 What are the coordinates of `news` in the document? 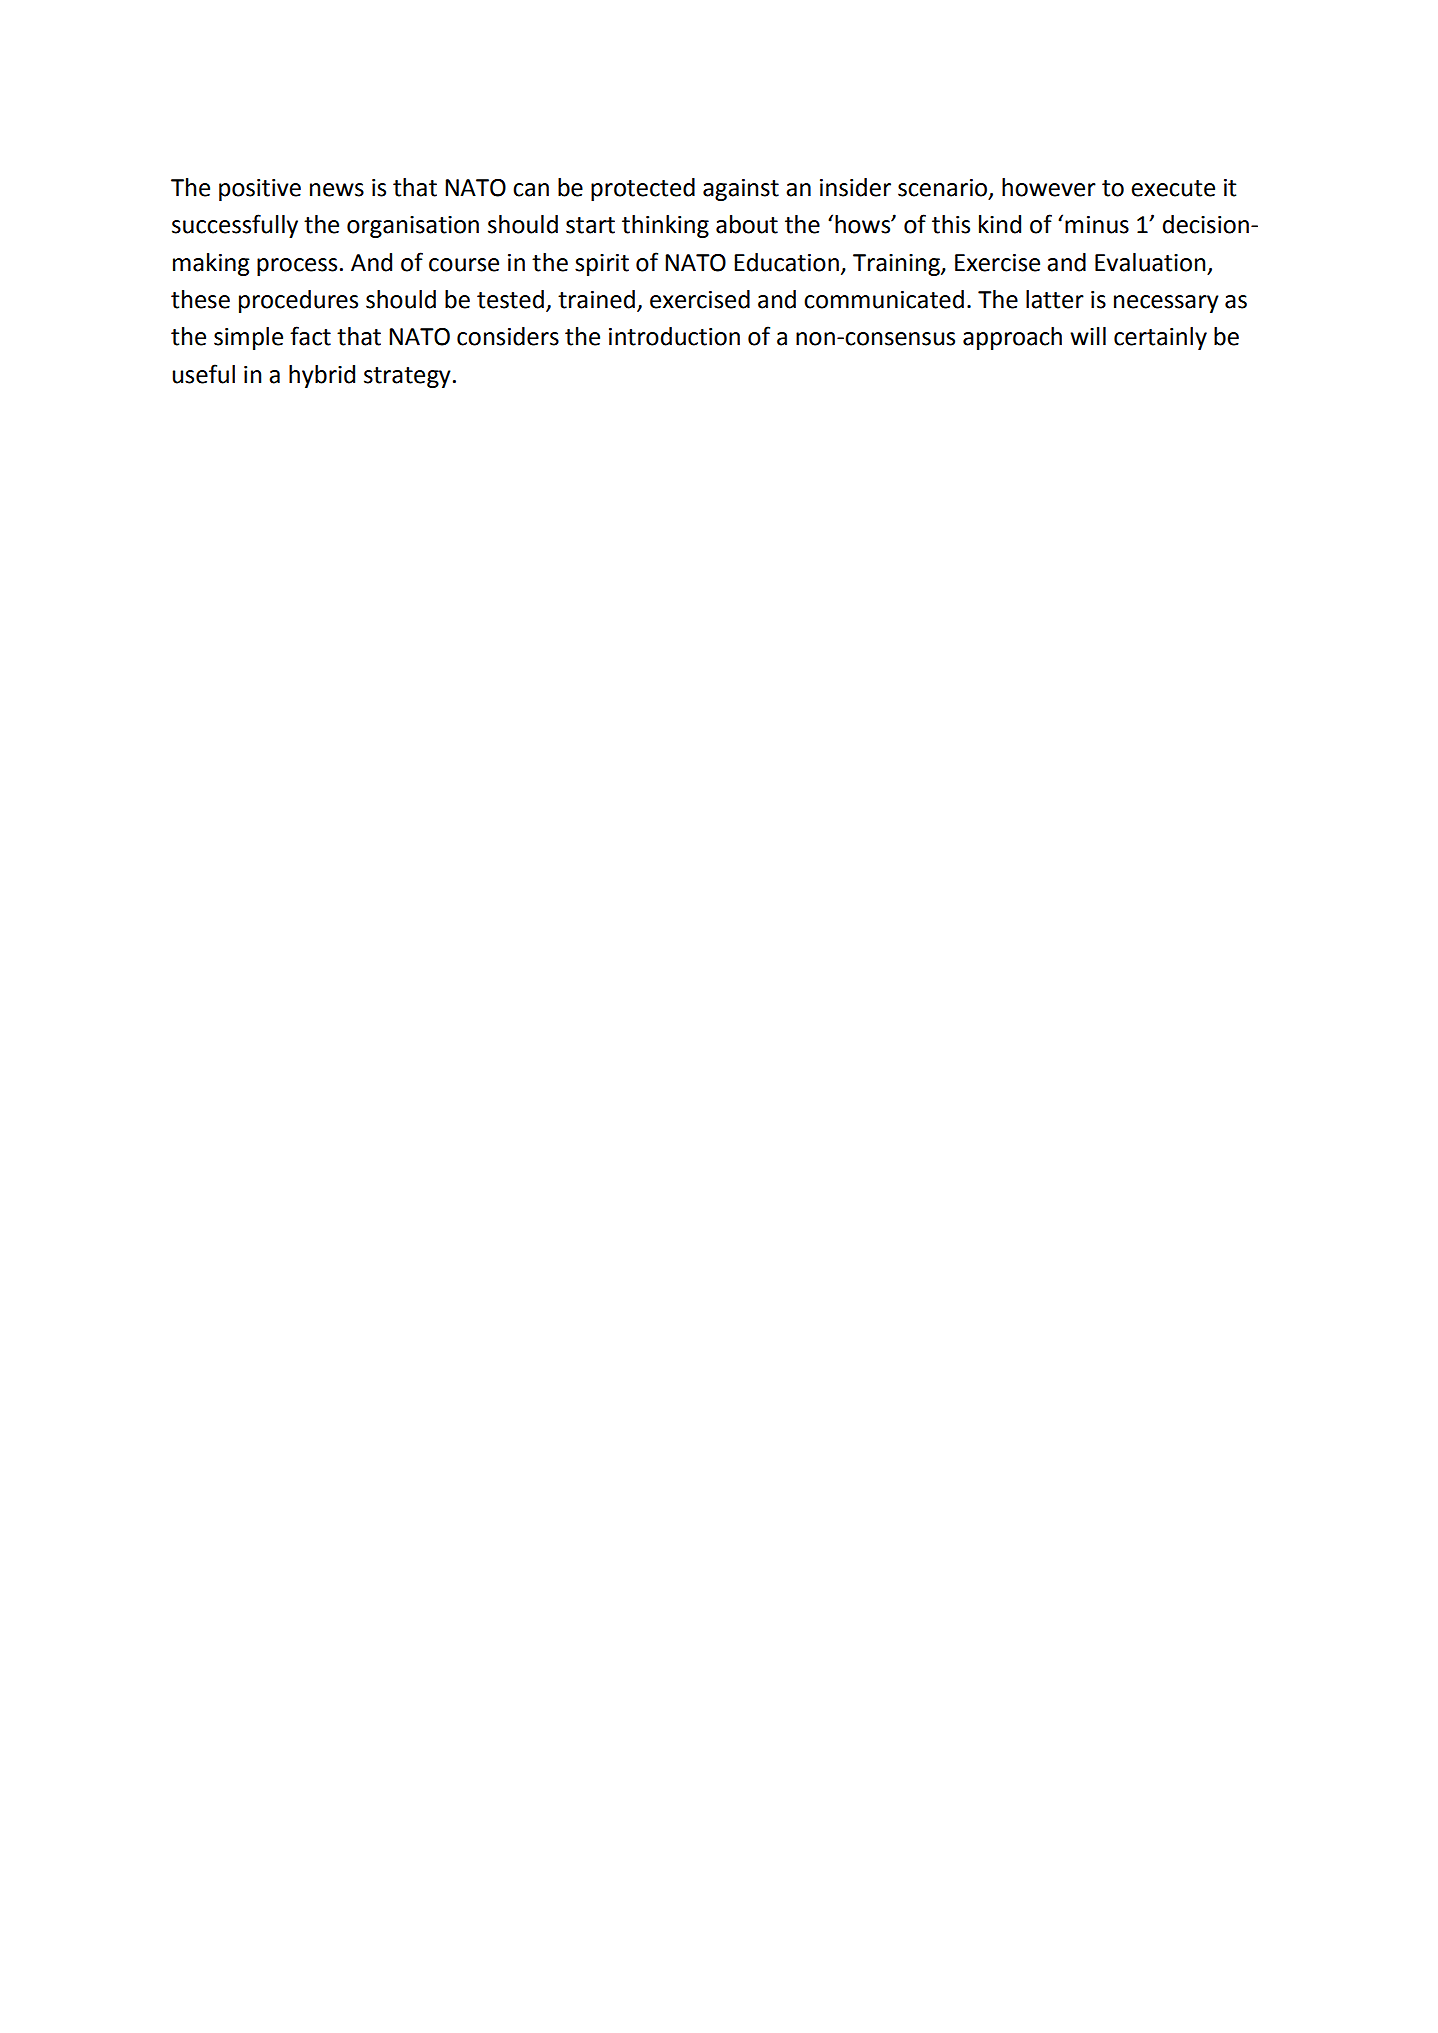 It's located at (337, 190).
